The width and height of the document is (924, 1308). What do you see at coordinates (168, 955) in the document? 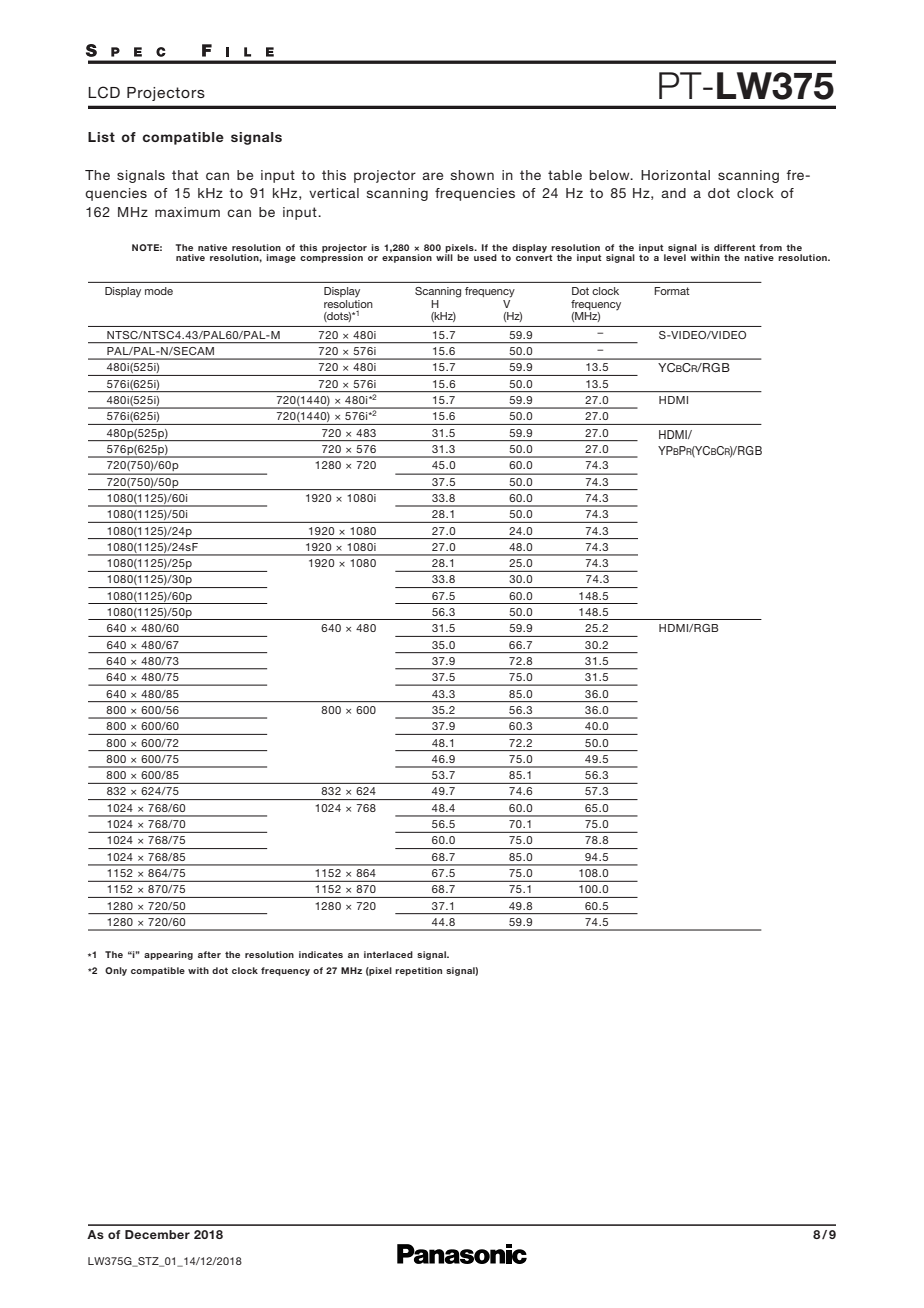
I see `appearing` at bounding box center [168, 955].
